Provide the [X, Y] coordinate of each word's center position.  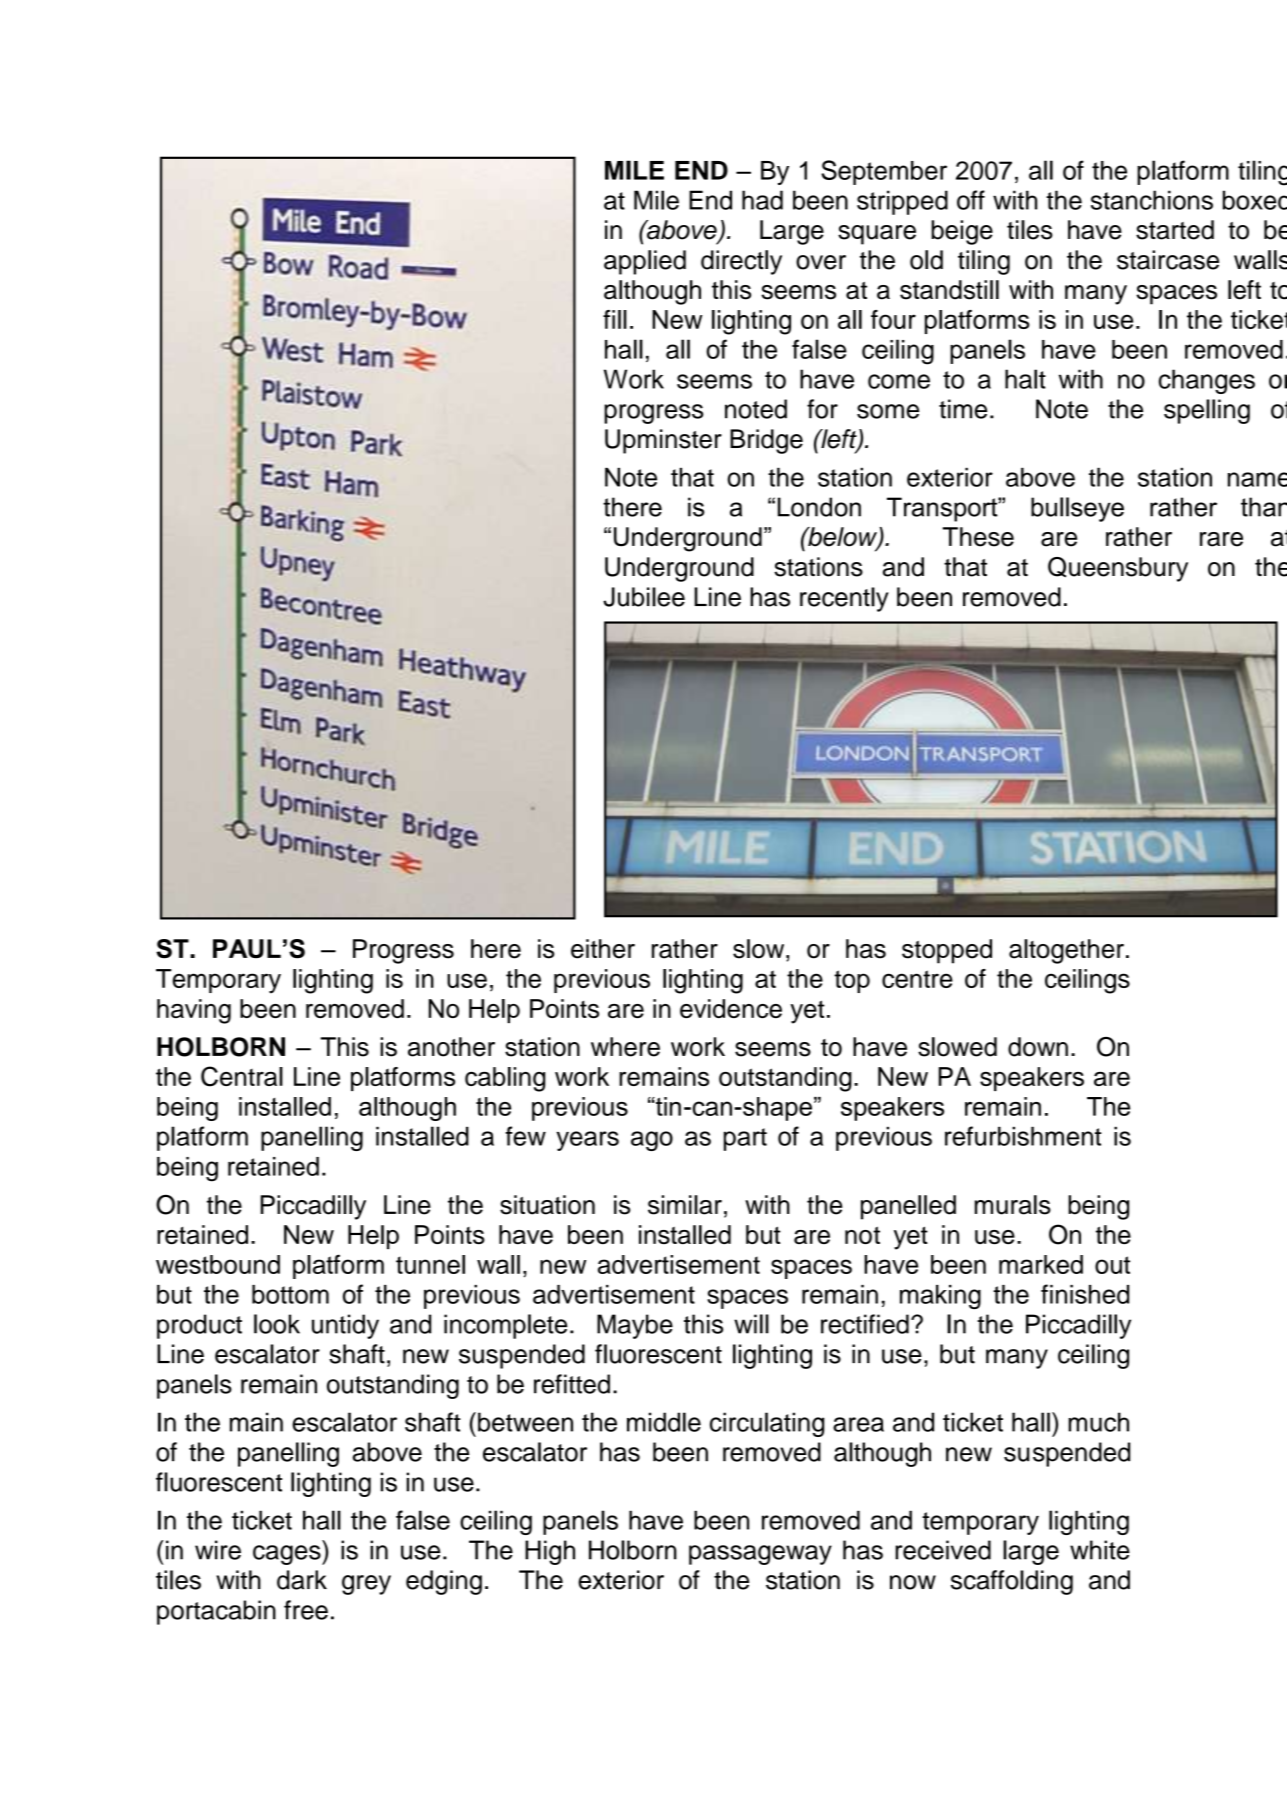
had [762, 200]
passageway [760, 1555]
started [1175, 230]
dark [302, 1580]
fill [615, 319]
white [1100, 1550]
